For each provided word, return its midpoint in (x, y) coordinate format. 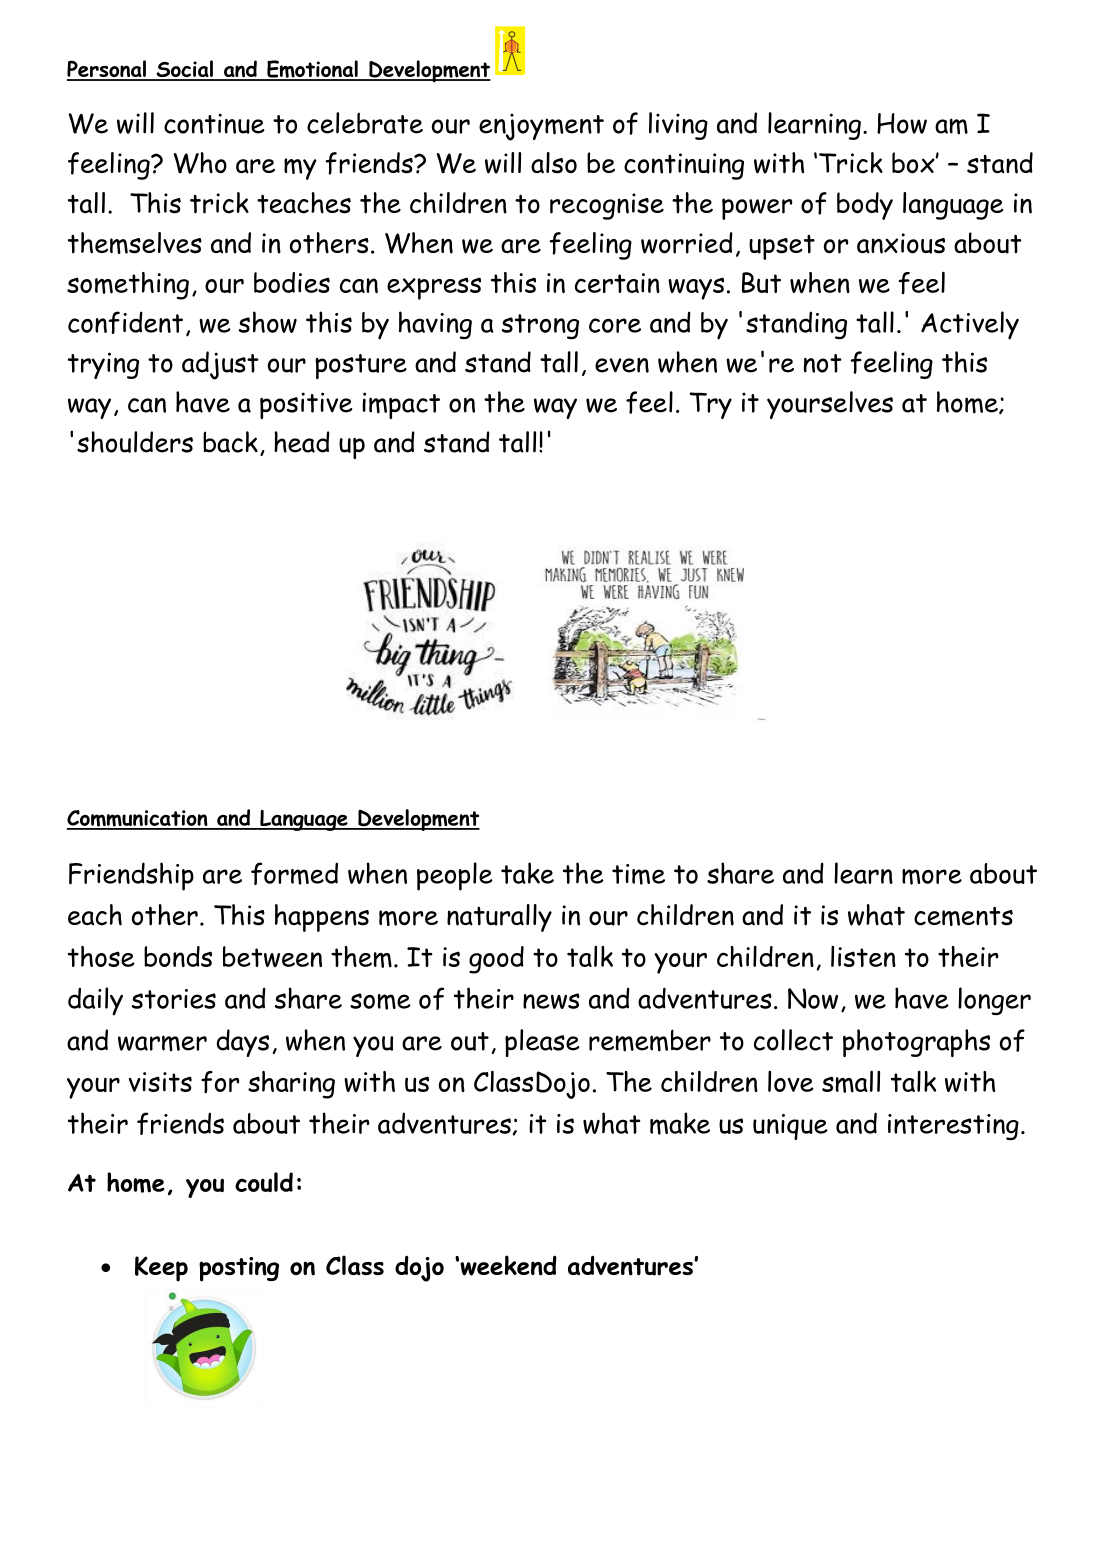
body (865, 206)
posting (239, 1269)
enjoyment (541, 127)
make (680, 1123)
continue (214, 123)
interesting (953, 1127)
